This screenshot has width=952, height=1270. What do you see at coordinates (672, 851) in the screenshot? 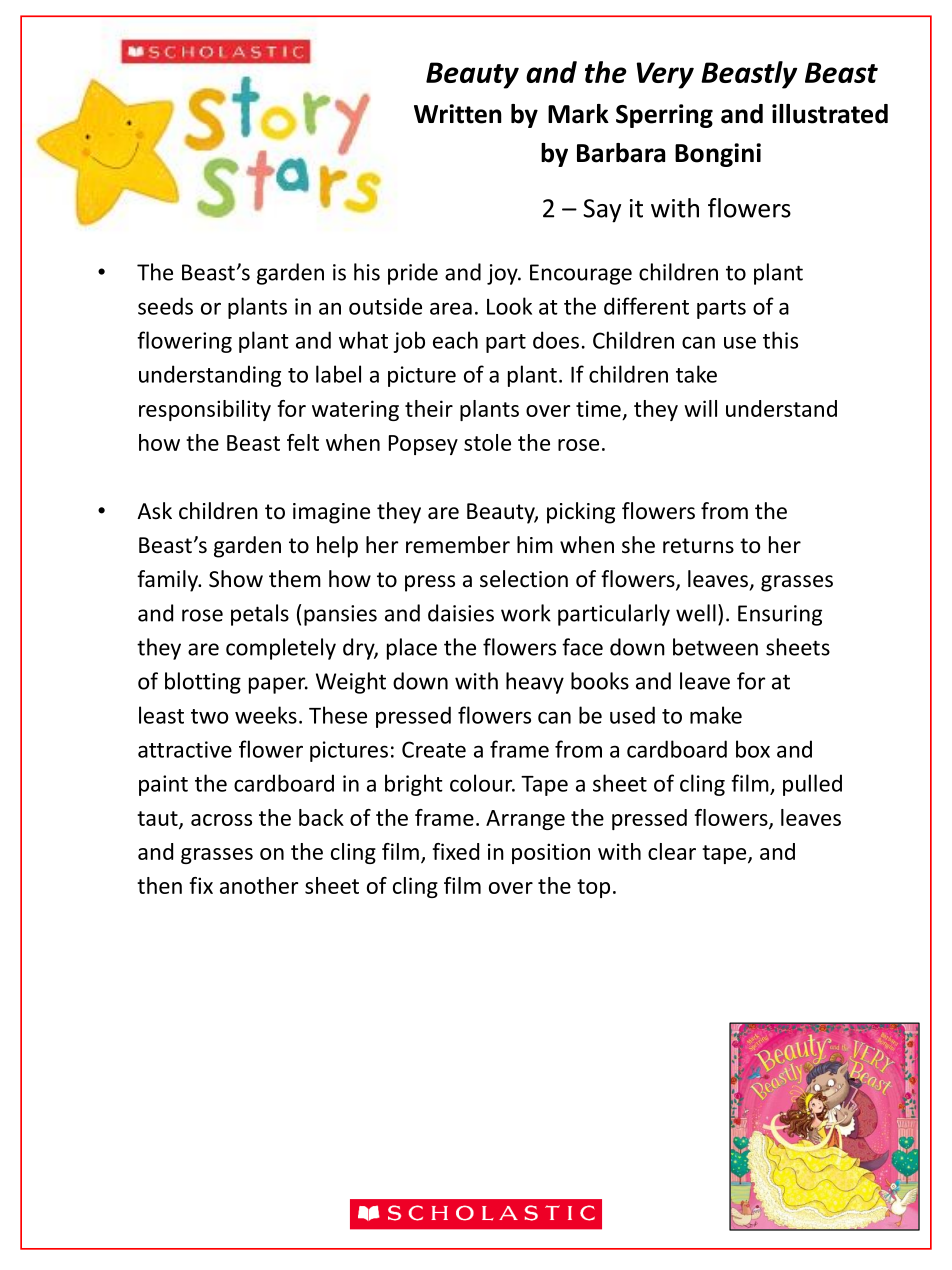
I see `clear` at bounding box center [672, 851].
